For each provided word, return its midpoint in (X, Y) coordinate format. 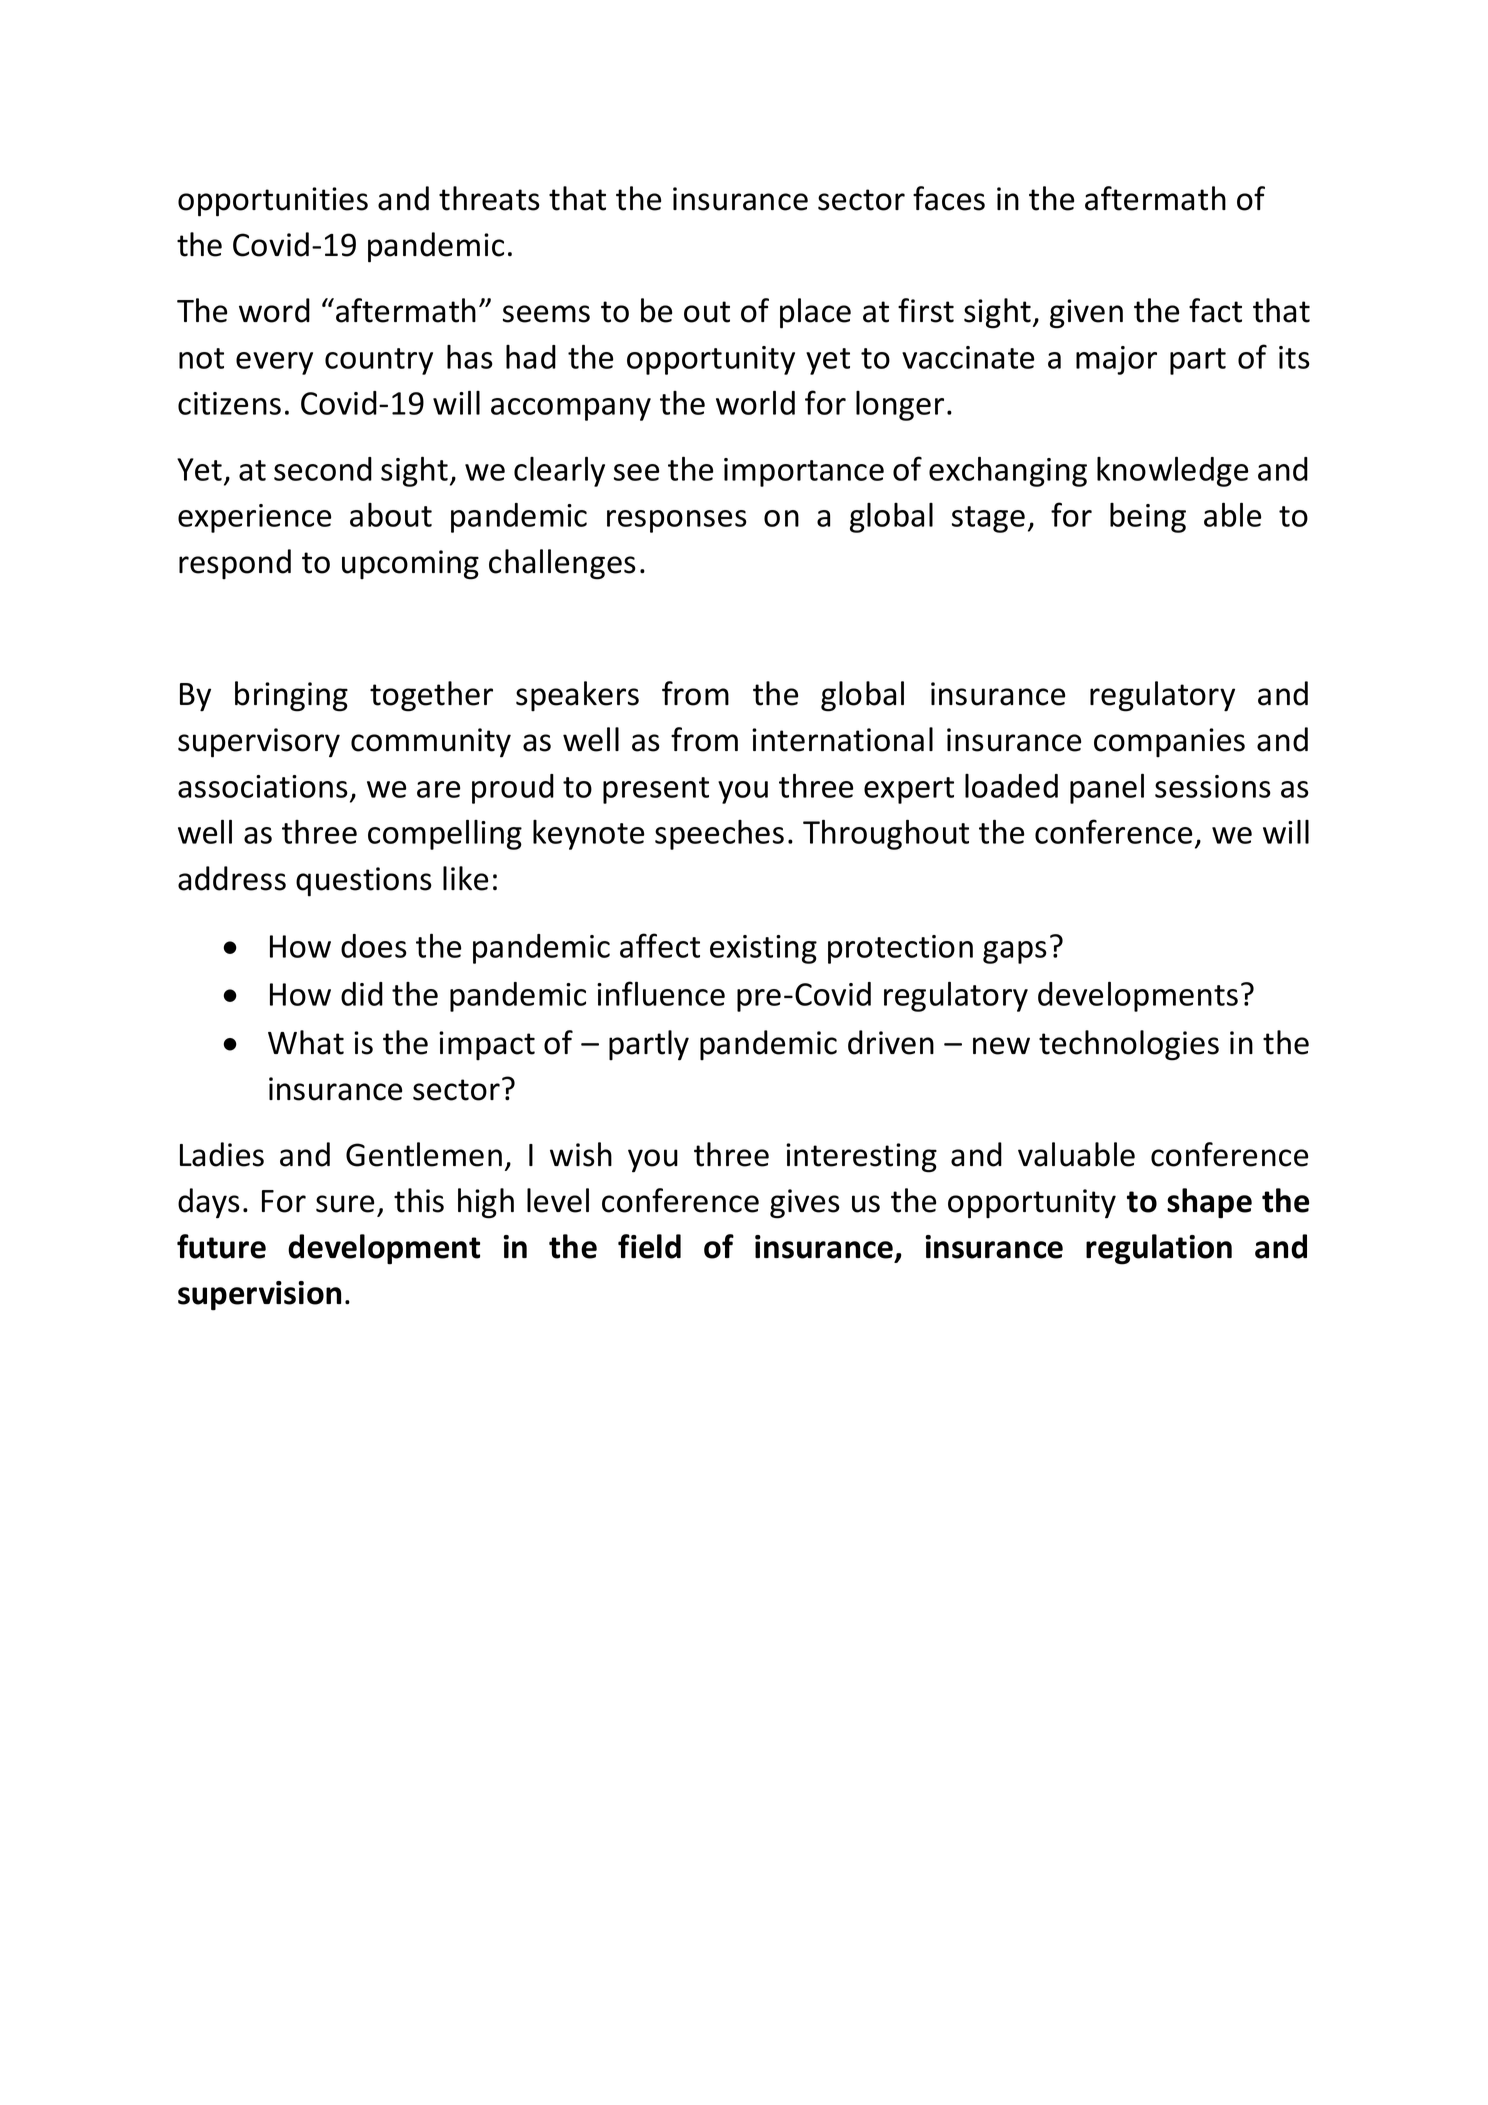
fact (1215, 310)
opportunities (273, 202)
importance (804, 472)
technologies (1129, 1045)
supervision (259, 1296)
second (323, 469)
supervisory (259, 743)
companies (1169, 743)
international (842, 739)
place (815, 313)
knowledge (1172, 471)
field (649, 1246)
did (362, 994)
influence (661, 993)
